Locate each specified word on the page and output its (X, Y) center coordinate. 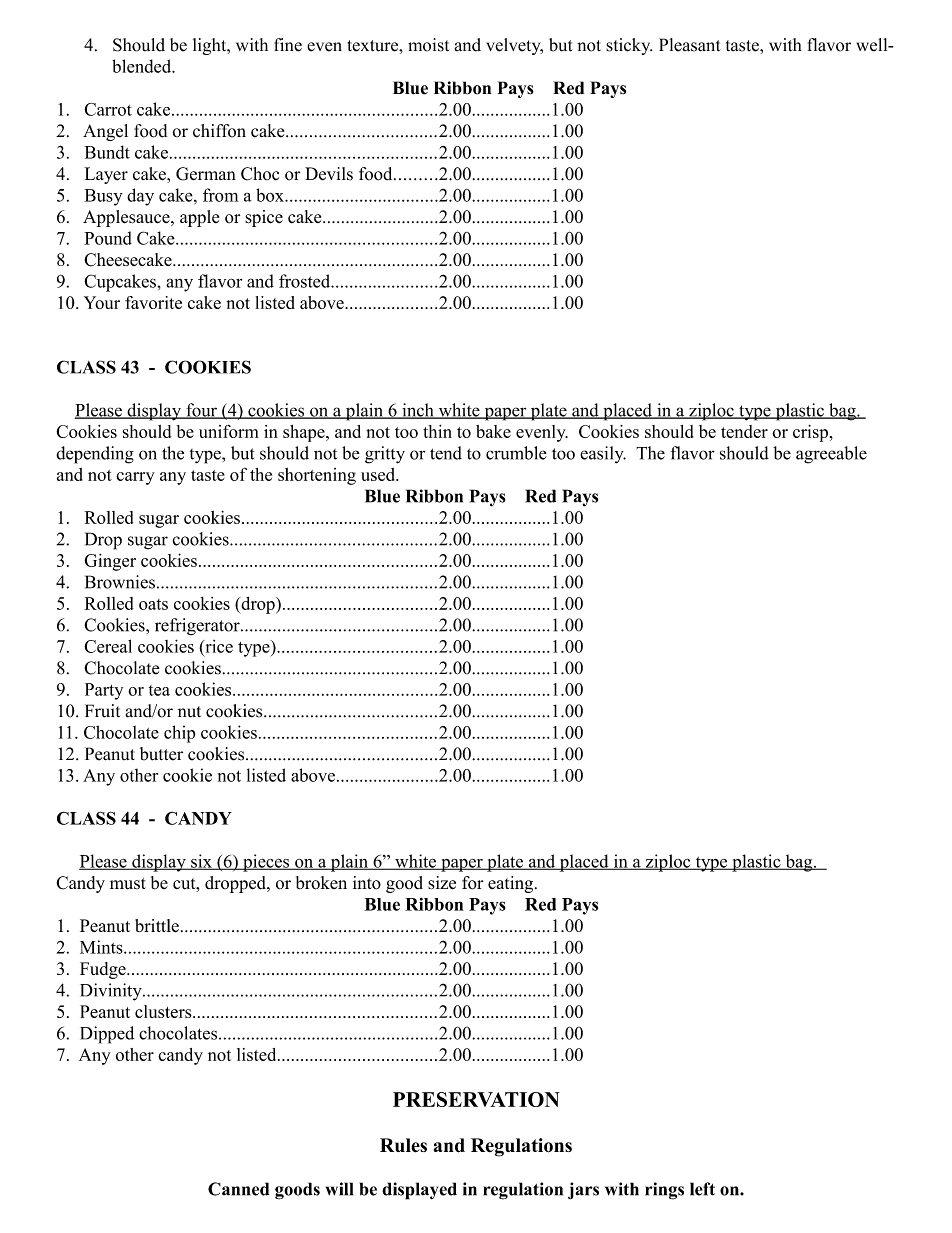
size (442, 883)
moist (428, 45)
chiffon (219, 131)
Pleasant (689, 45)
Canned (238, 1189)
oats (153, 604)
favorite (153, 302)
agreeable (831, 455)
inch (418, 411)
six (201, 862)
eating (512, 884)
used (379, 474)
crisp (810, 433)
